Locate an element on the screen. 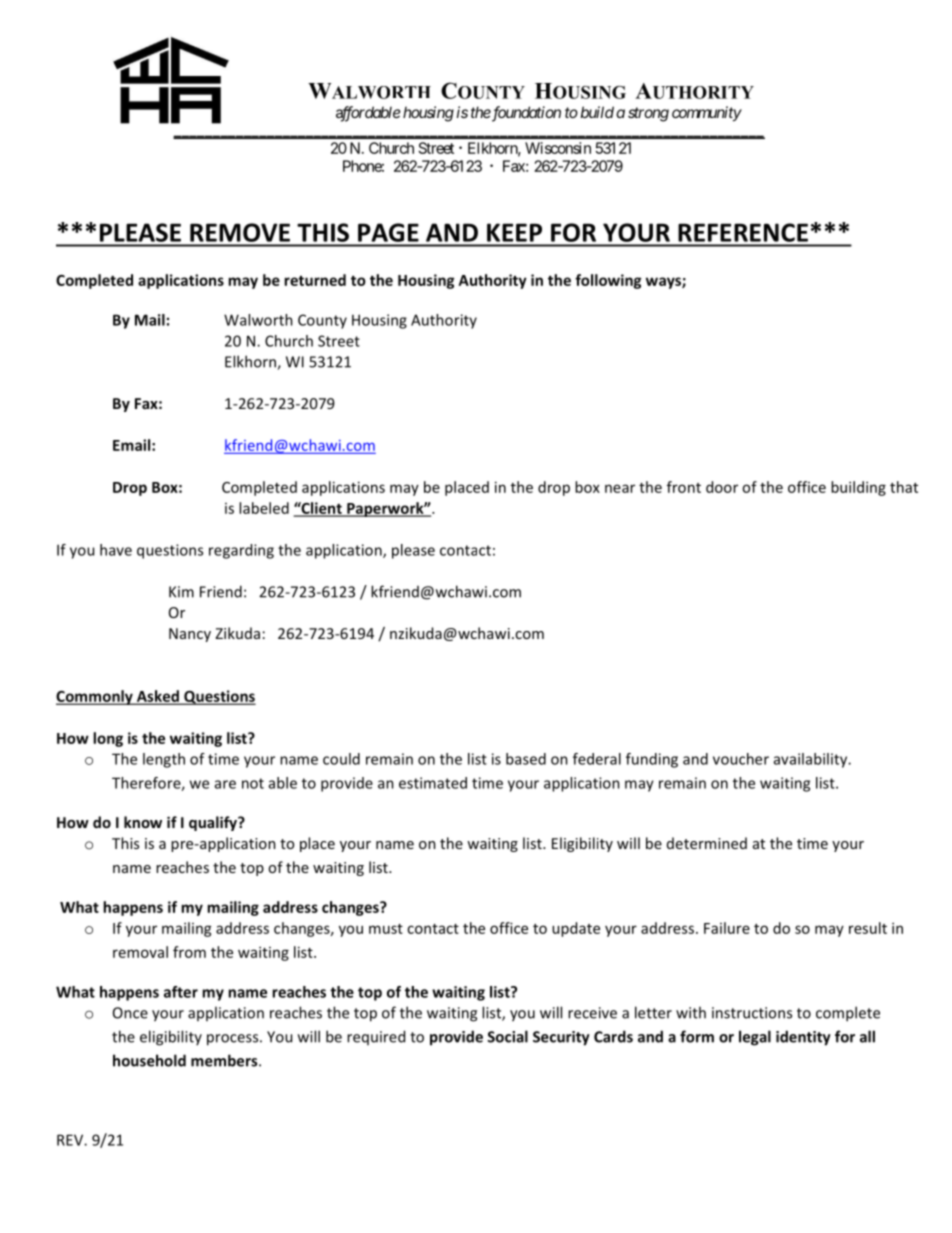  door is located at coordinates (722, 487).
